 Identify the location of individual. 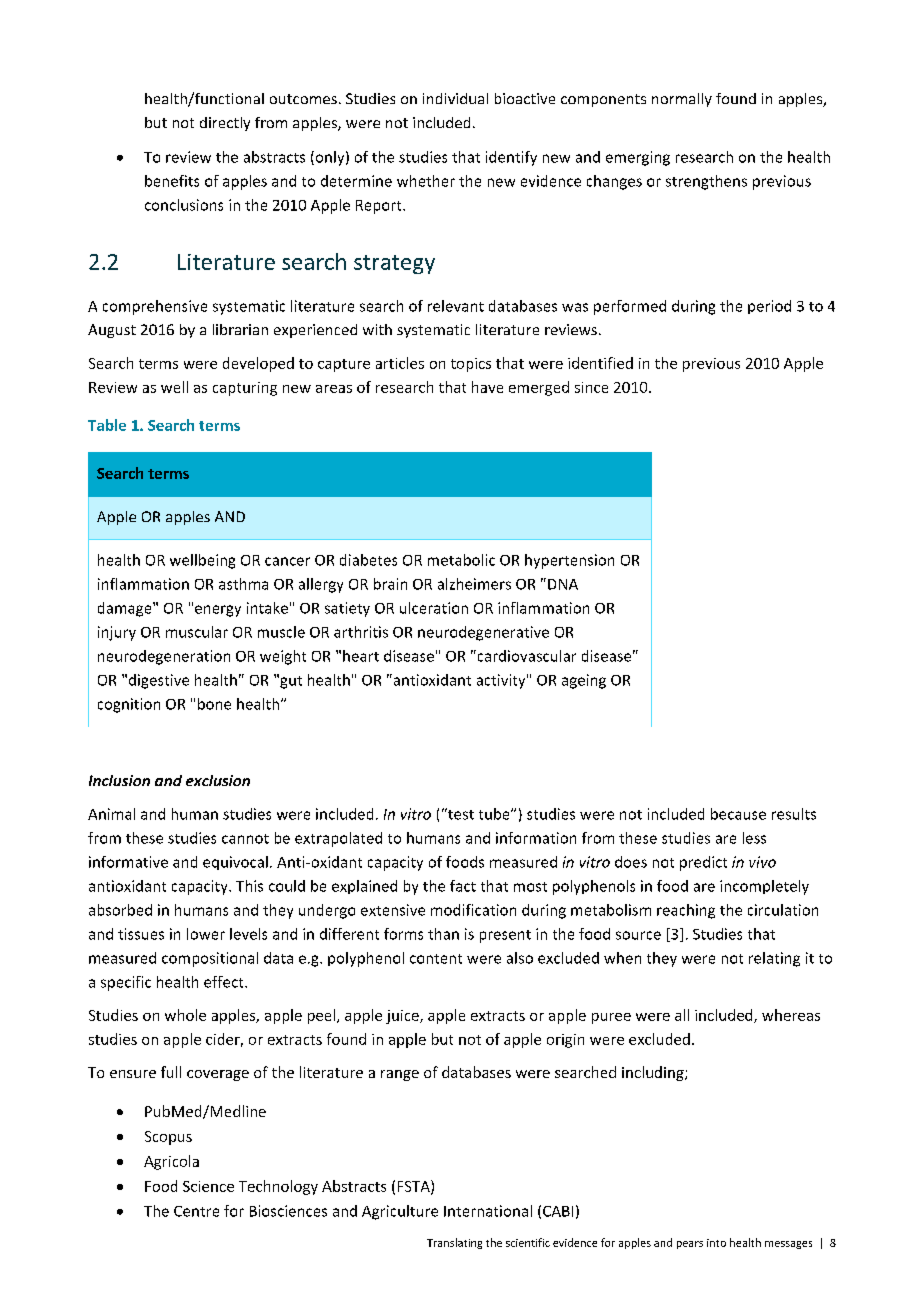
(455, 98).
